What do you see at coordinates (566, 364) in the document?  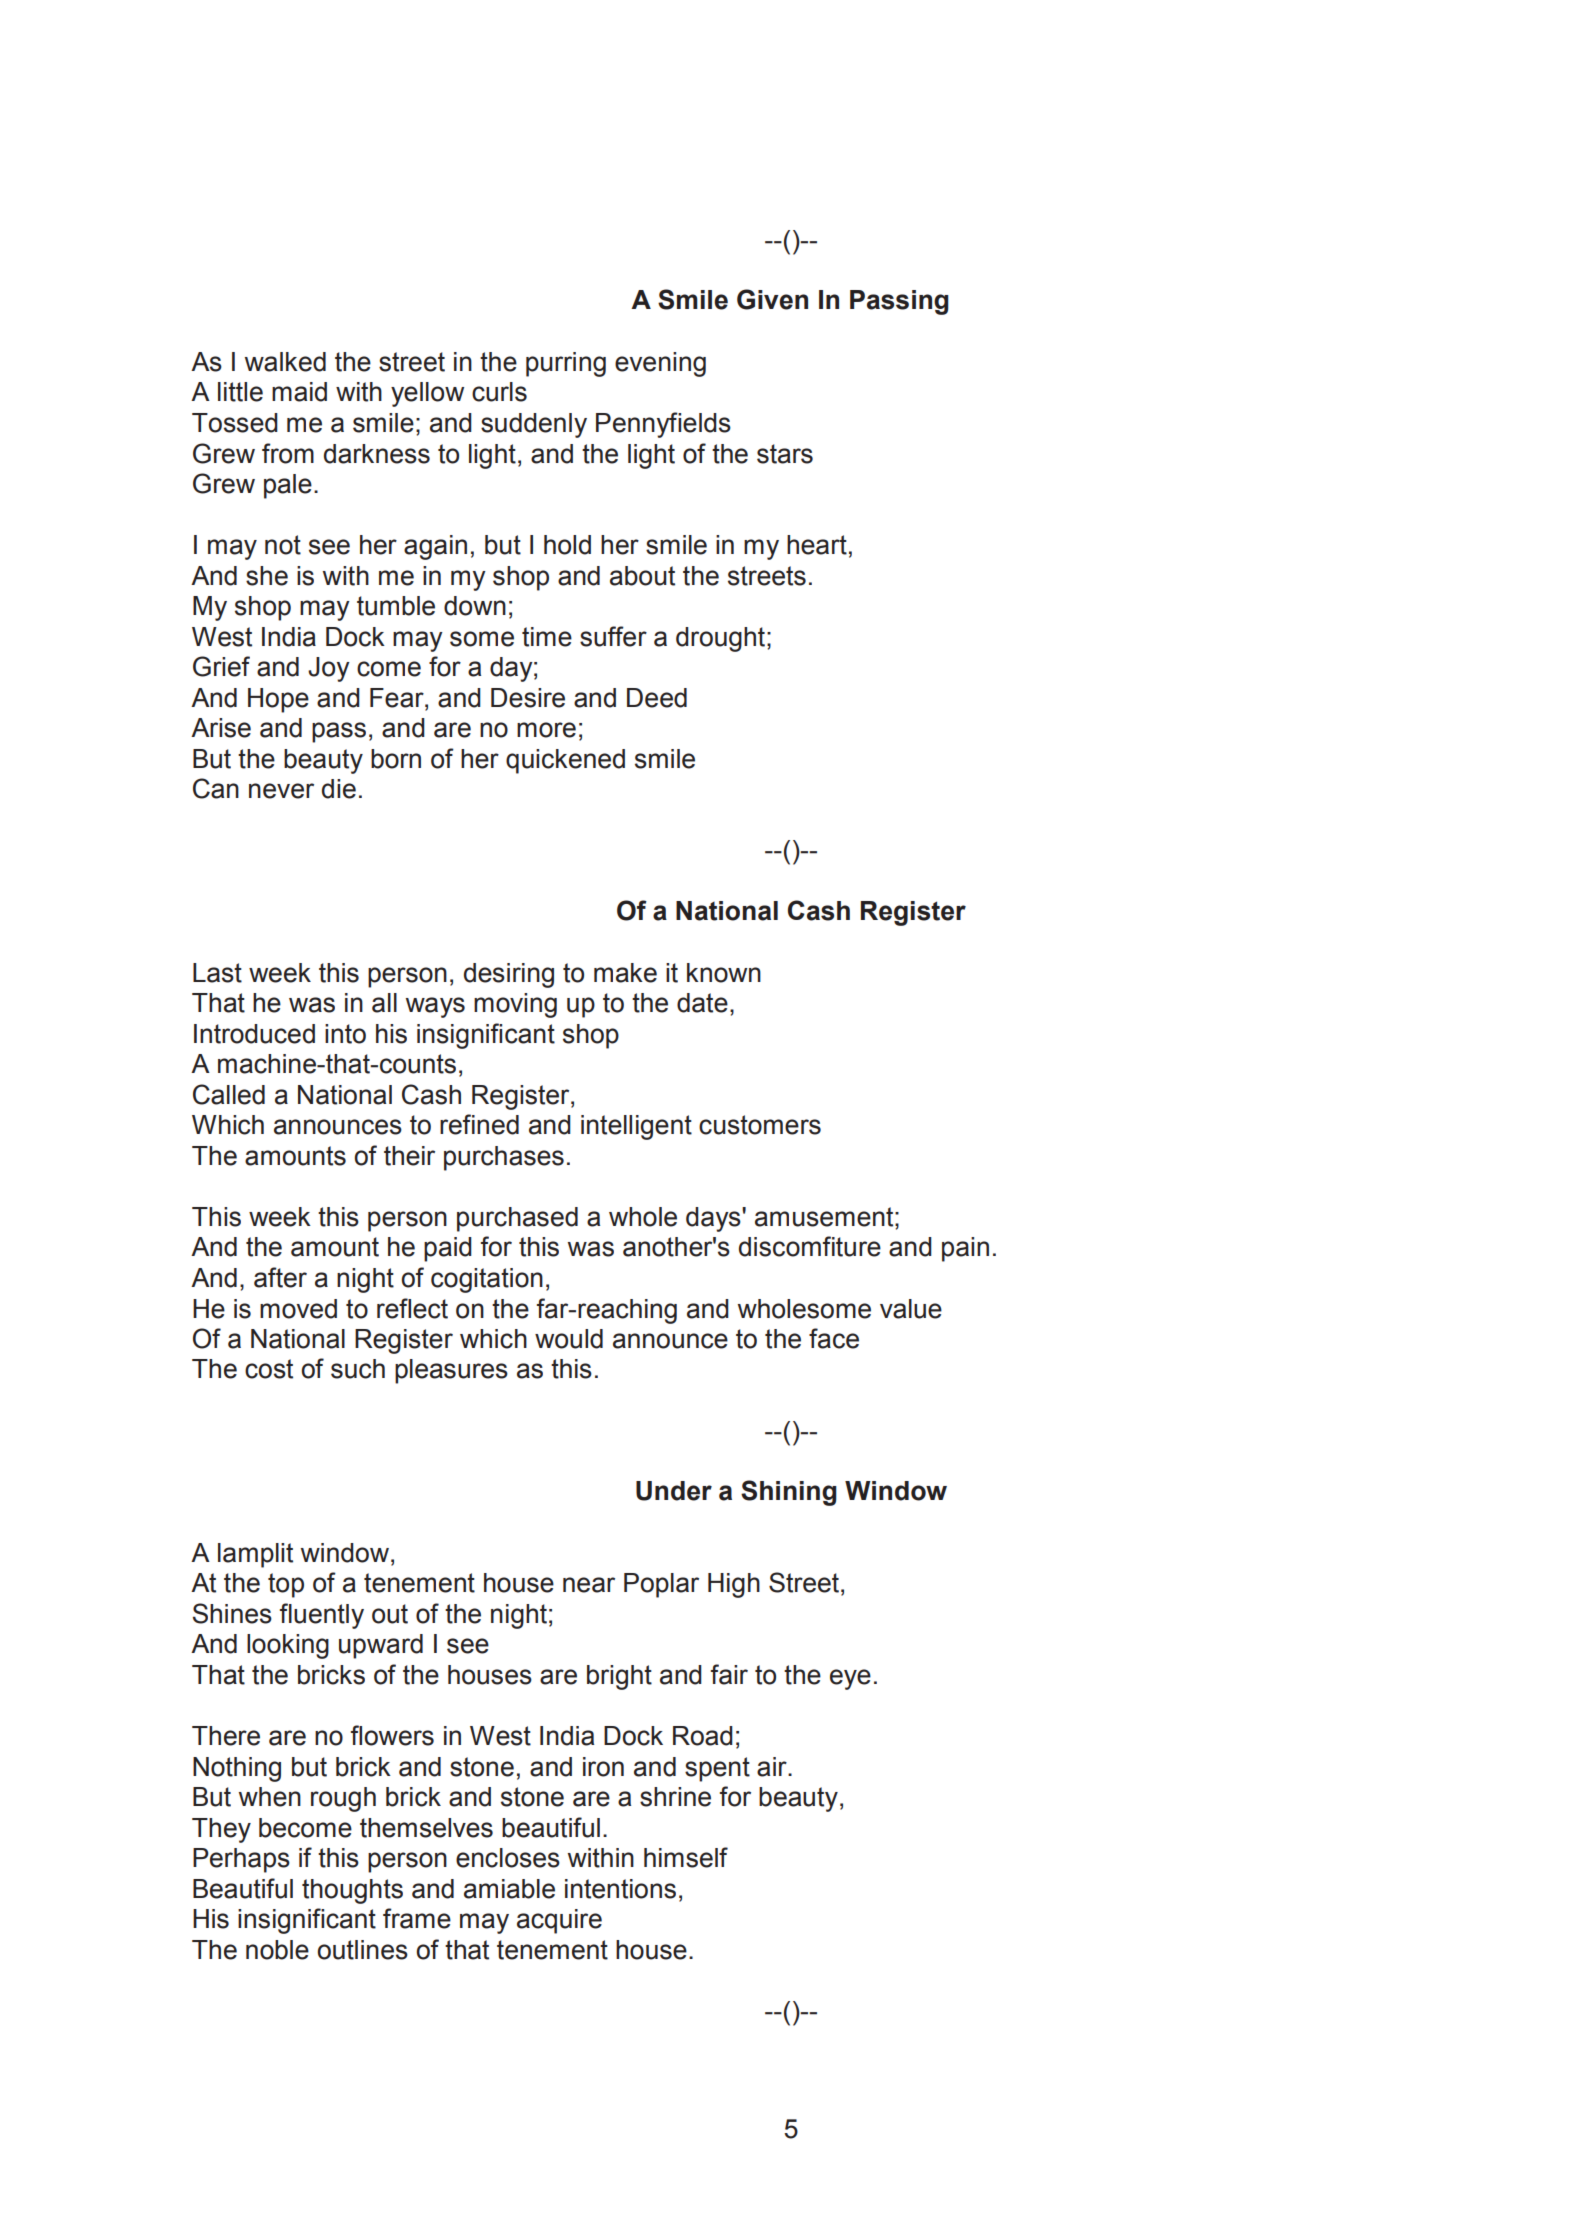 I see `purring` at bounding box center [566, 364].
